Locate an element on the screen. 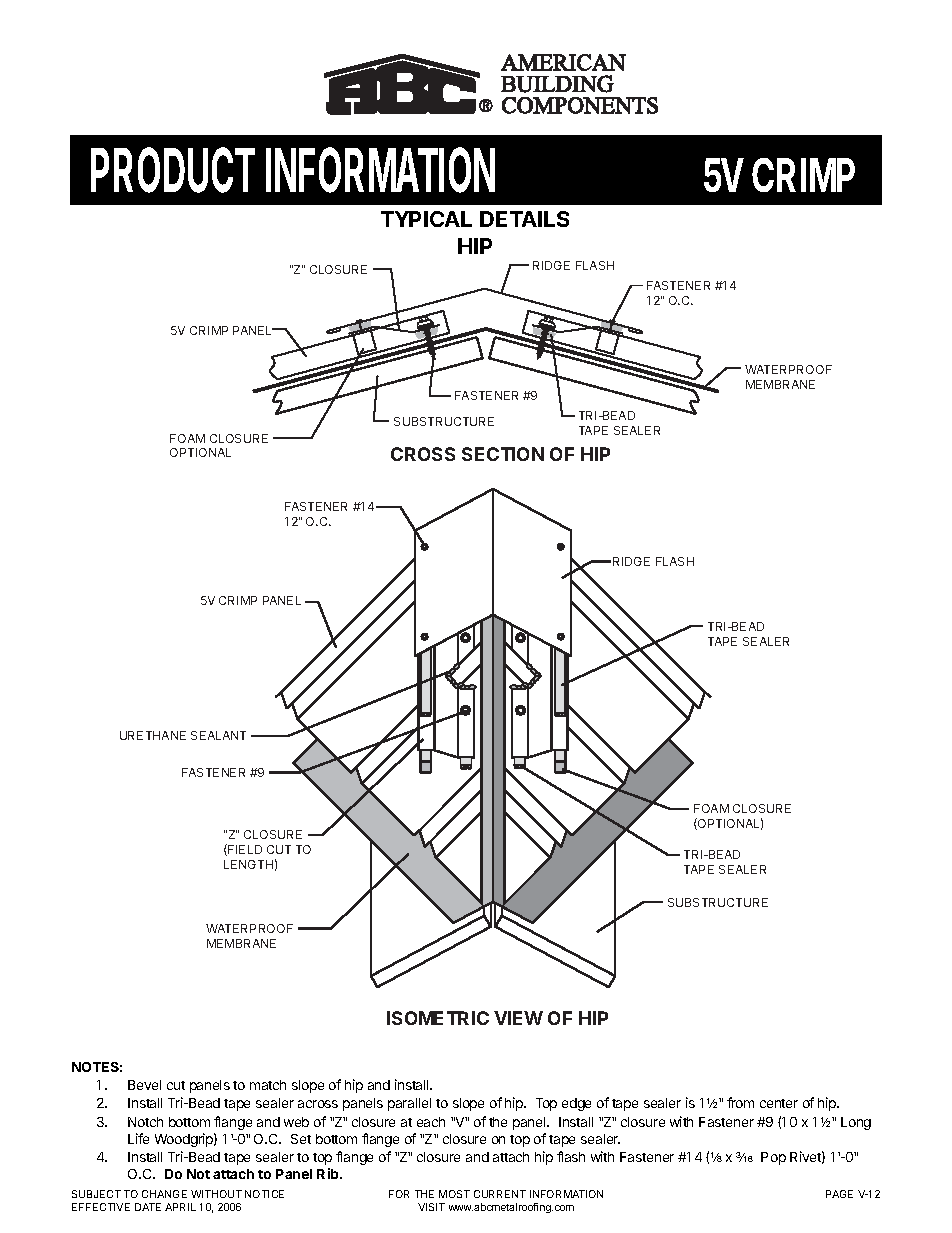 The image size is (952, 1233). ISOMETRIC is located at coordinates (438, 1018).
